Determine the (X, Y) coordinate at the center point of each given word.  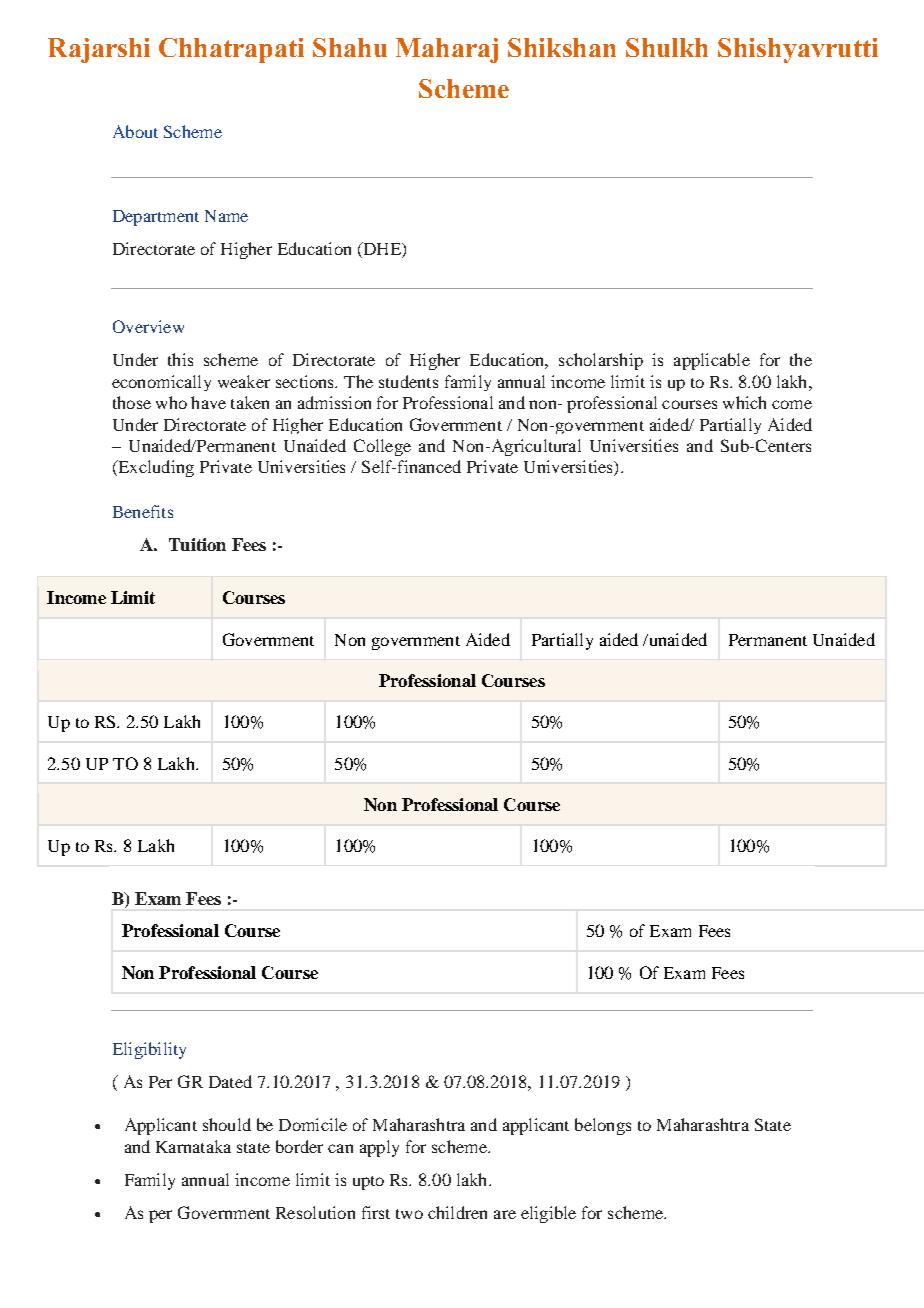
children (457, 1212)
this (180, 359)
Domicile (313, 1124)
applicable (712, 361)
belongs (603, 1126)
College (382, 447)
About (135, 131)
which (744, 402)
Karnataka (193, 1146)
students (408, 381)
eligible (548, 1214)
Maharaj (447, 50)
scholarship (601, 361)
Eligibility (149, 1050)
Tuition (197, 544)
